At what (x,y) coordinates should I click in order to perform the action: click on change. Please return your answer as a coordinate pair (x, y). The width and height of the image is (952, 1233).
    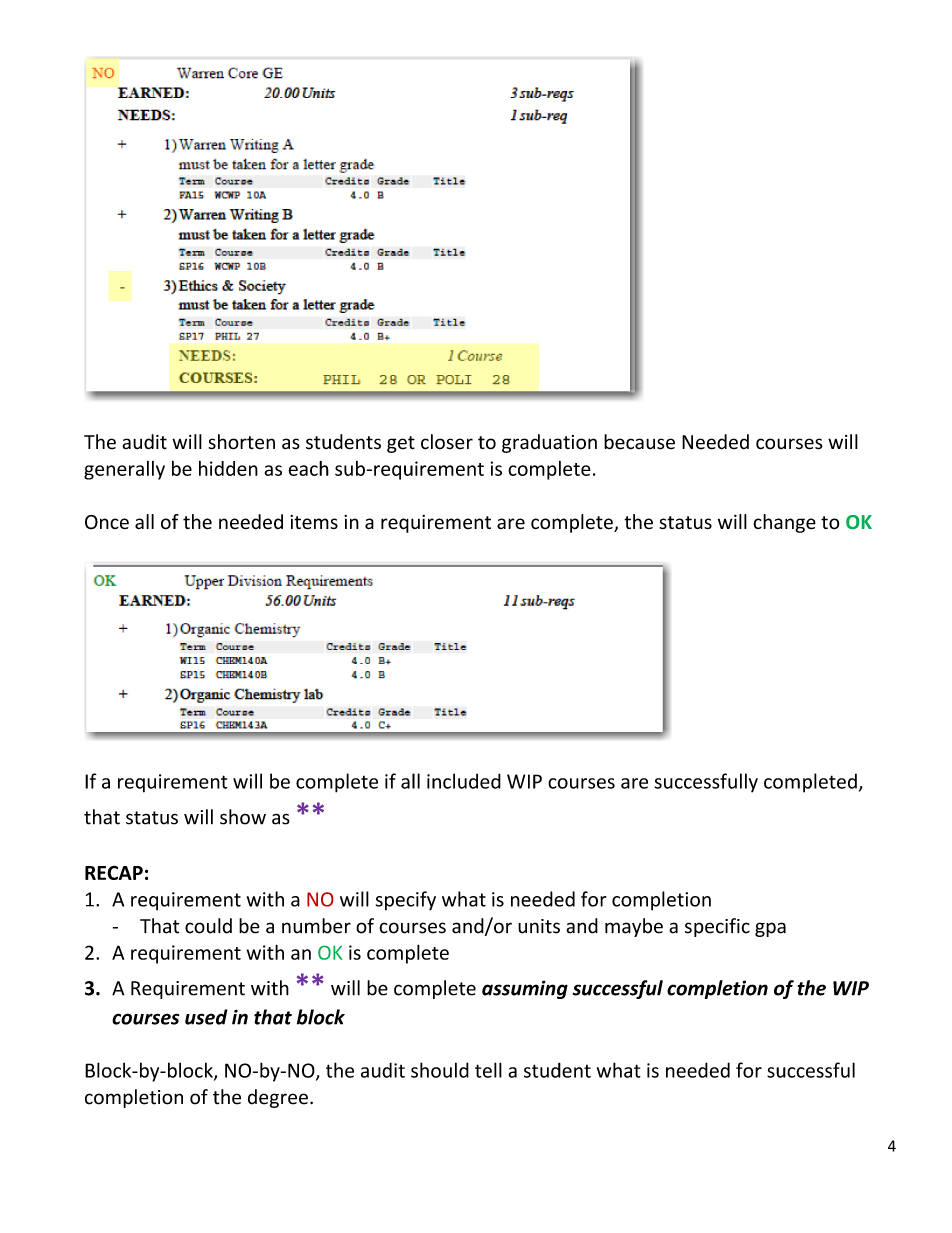
    Looking at the image, I should click on (784, 523).
